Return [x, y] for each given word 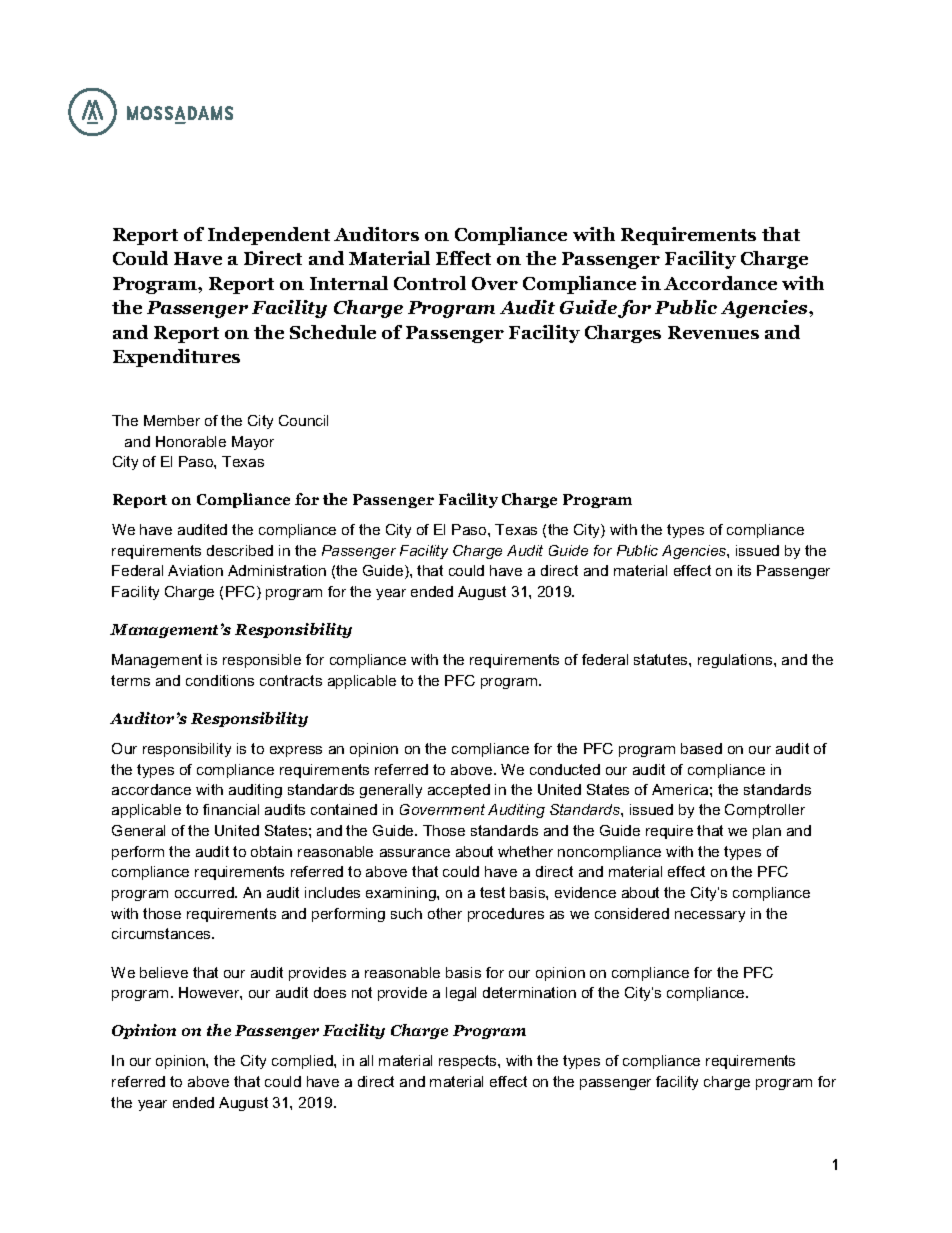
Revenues [713, 332]
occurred [205, 892]
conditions [220, 680]
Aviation [195, 570]
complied [303, 1062]
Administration [277, 570]
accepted [459, 791]
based [701, 748]
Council [303, 420]
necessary [710, 916]
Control [430, 283]
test [492, 892]
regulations [736, 661]
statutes [662, 659]
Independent [269, 236]
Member [172, 420]
